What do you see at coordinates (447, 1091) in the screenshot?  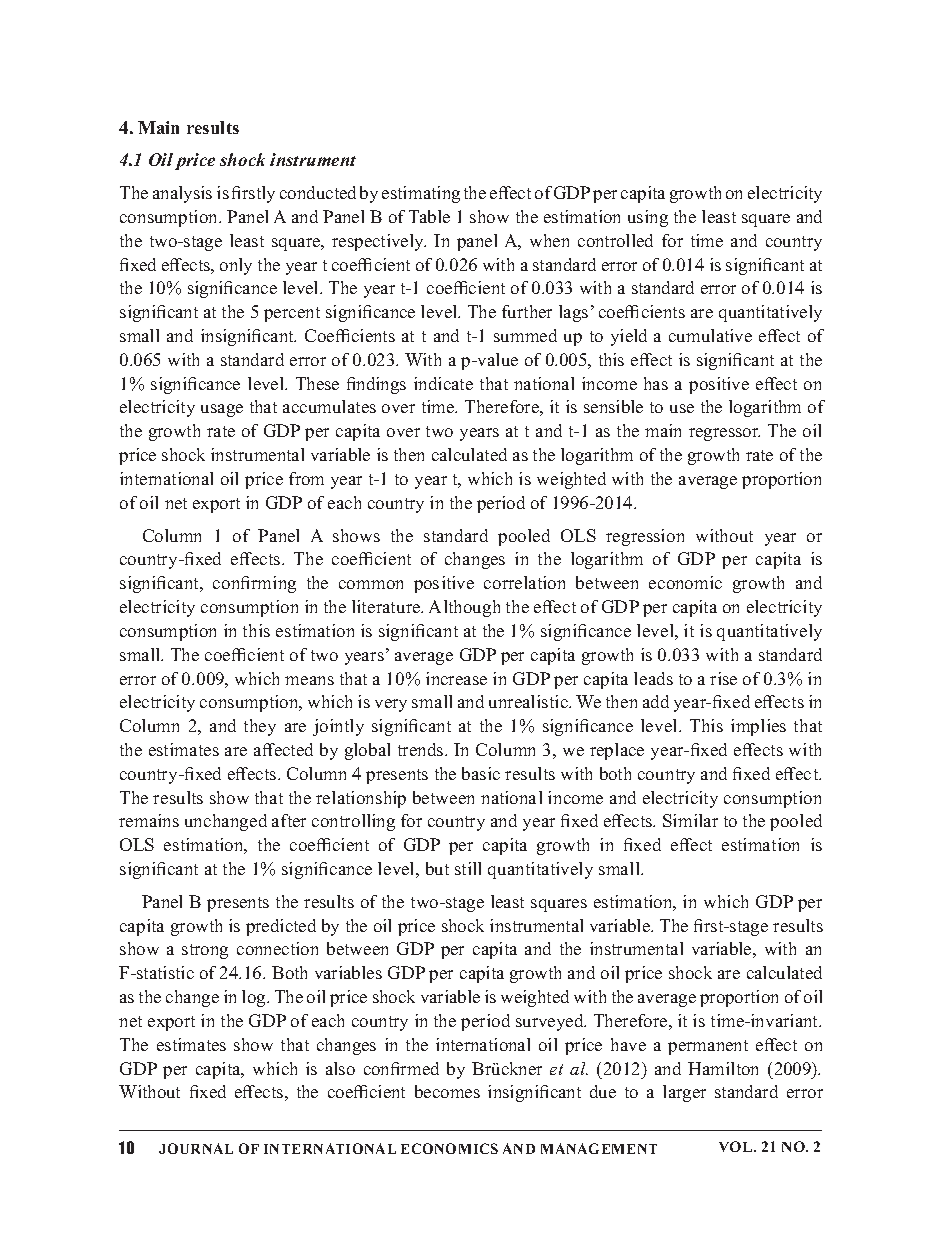 I see `becomes` at bounding box center [447, 1091].
